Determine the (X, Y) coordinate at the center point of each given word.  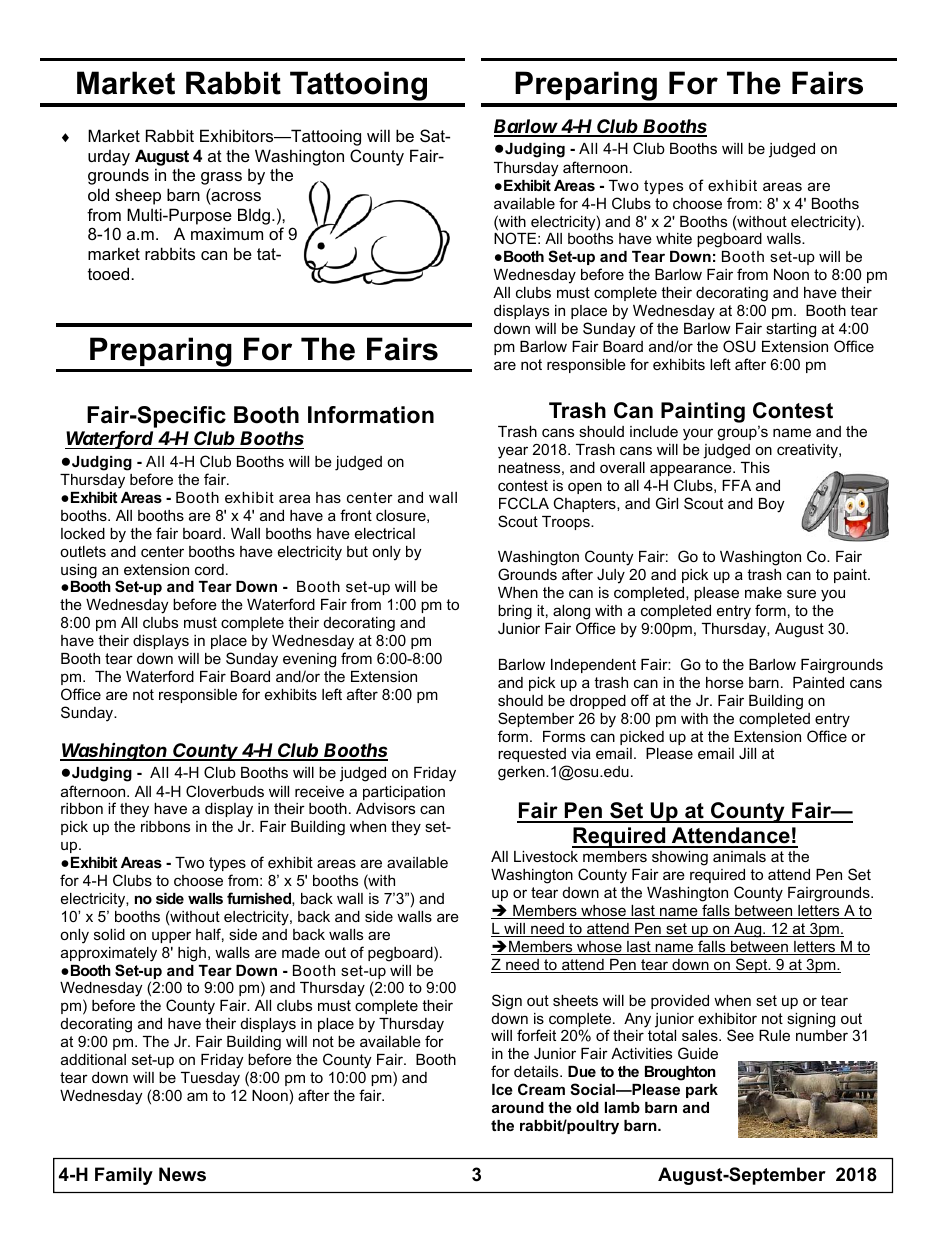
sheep (138, 196)
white (674, 238)
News (182, 1174)
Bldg (254, 216)
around (518, 1107)
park (702, 1091)
